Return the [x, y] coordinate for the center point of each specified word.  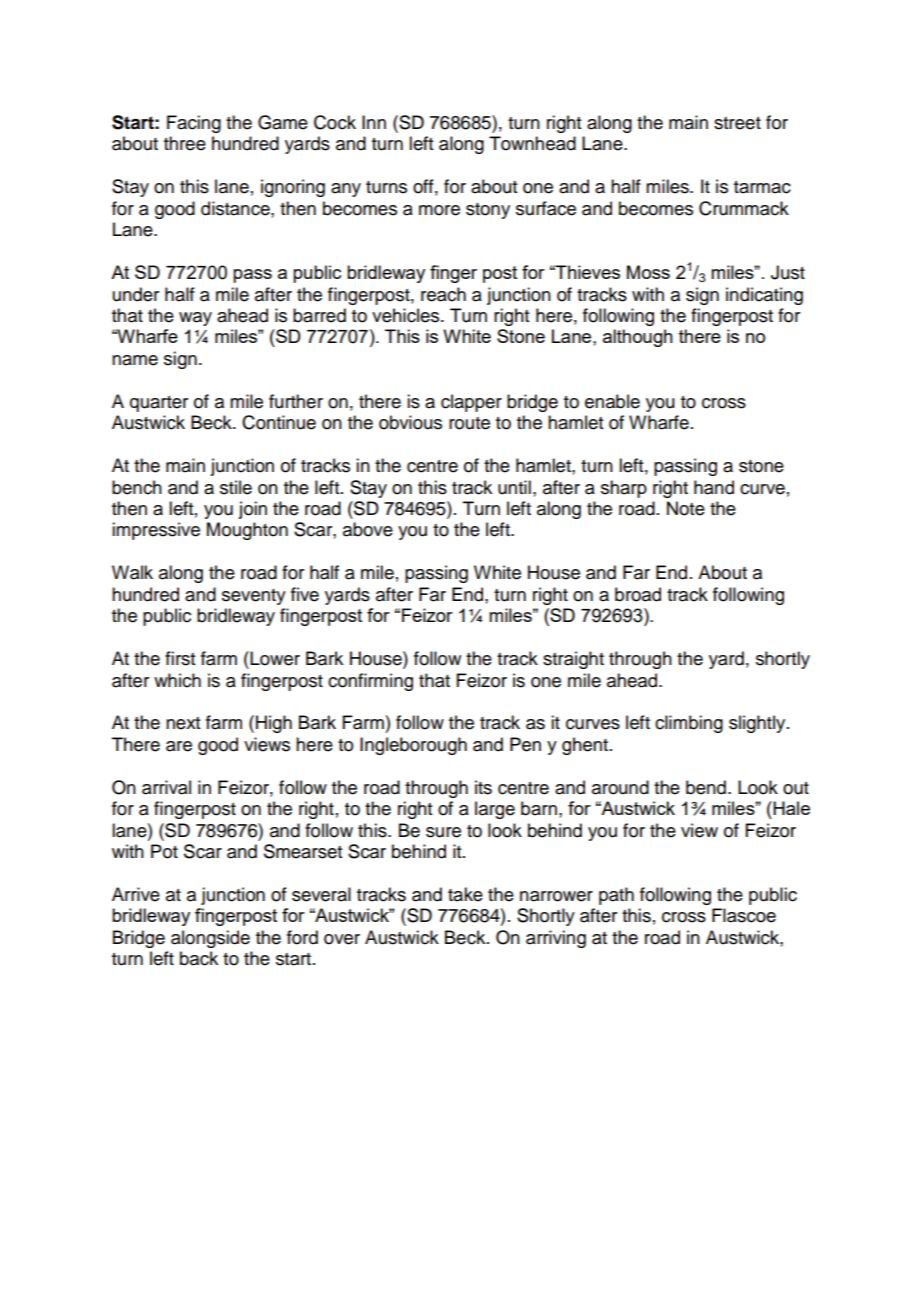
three [185, 143]
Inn [374, 122]
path [616, 896]
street [737, 123]
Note [686, 508]
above [368, 529]
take [465, 894]
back [199, 958]
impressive [156, 531]
